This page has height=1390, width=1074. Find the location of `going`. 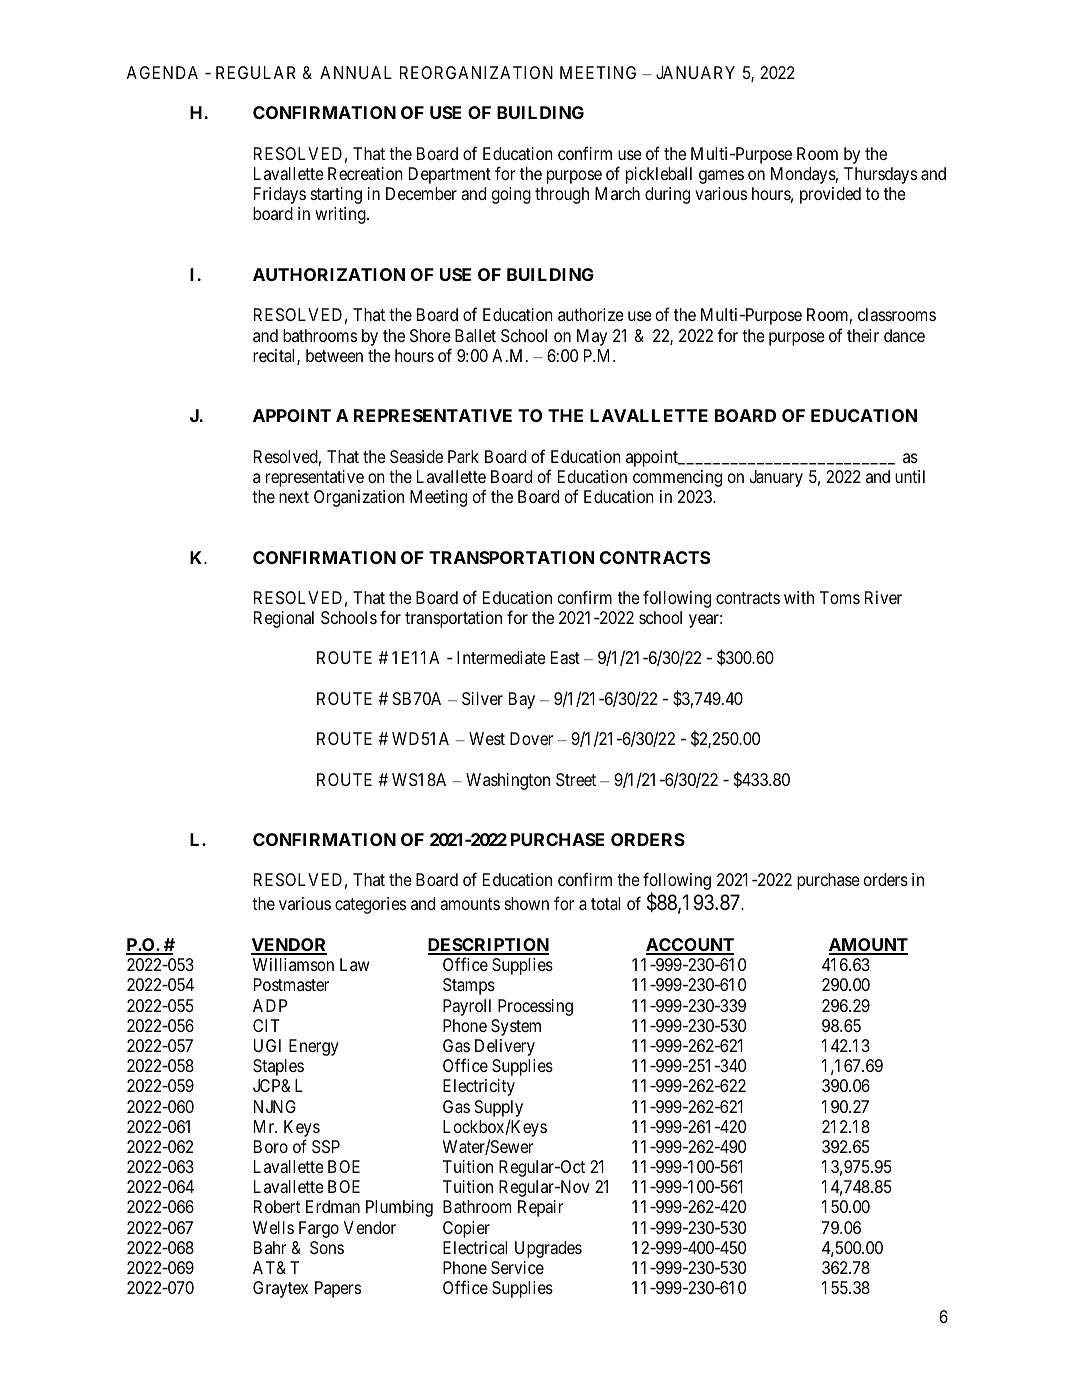

going is located at coordinates (511, 195).
